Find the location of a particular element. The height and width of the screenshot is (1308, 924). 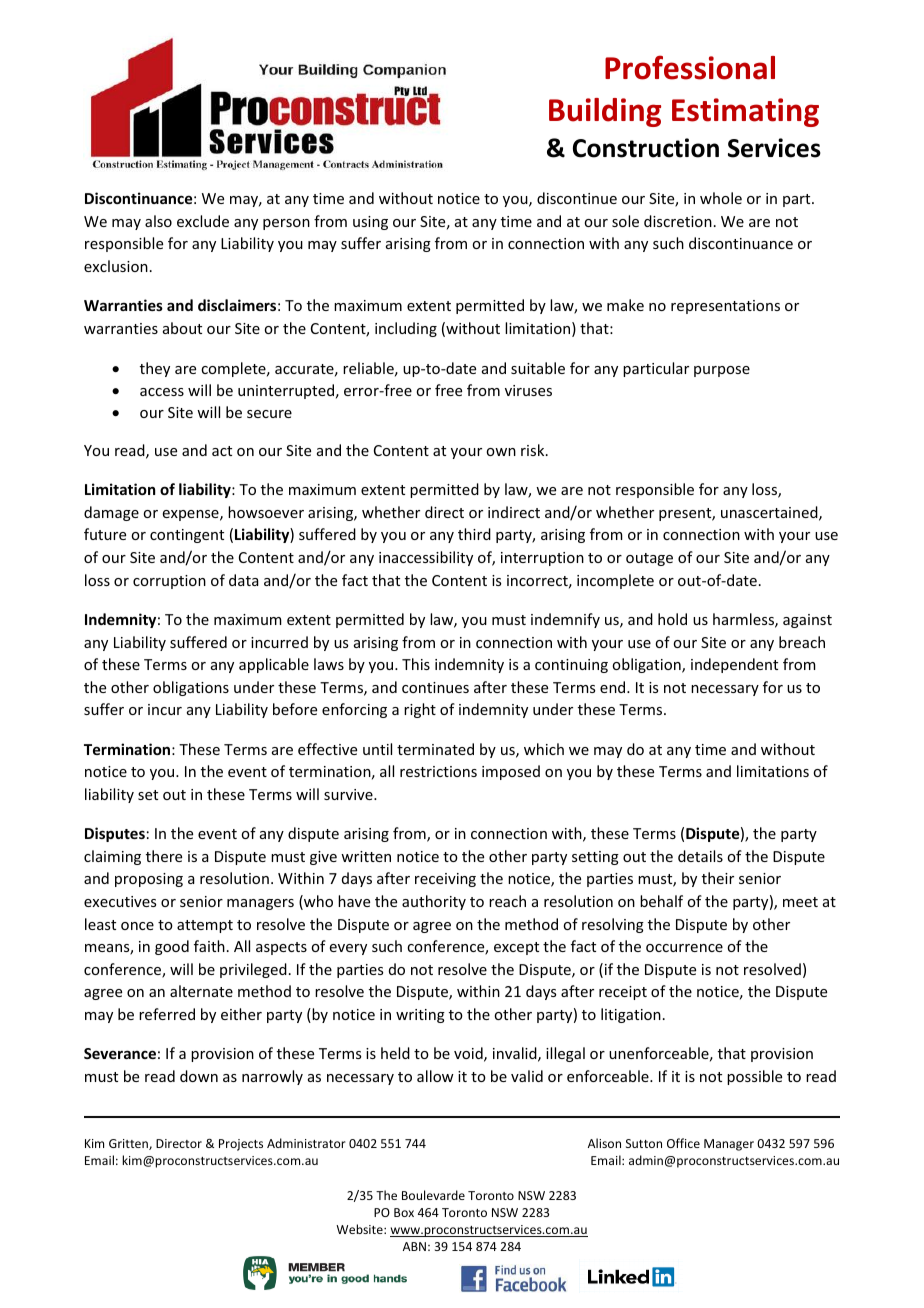

Projects is located at coordinates (241, 1145).
